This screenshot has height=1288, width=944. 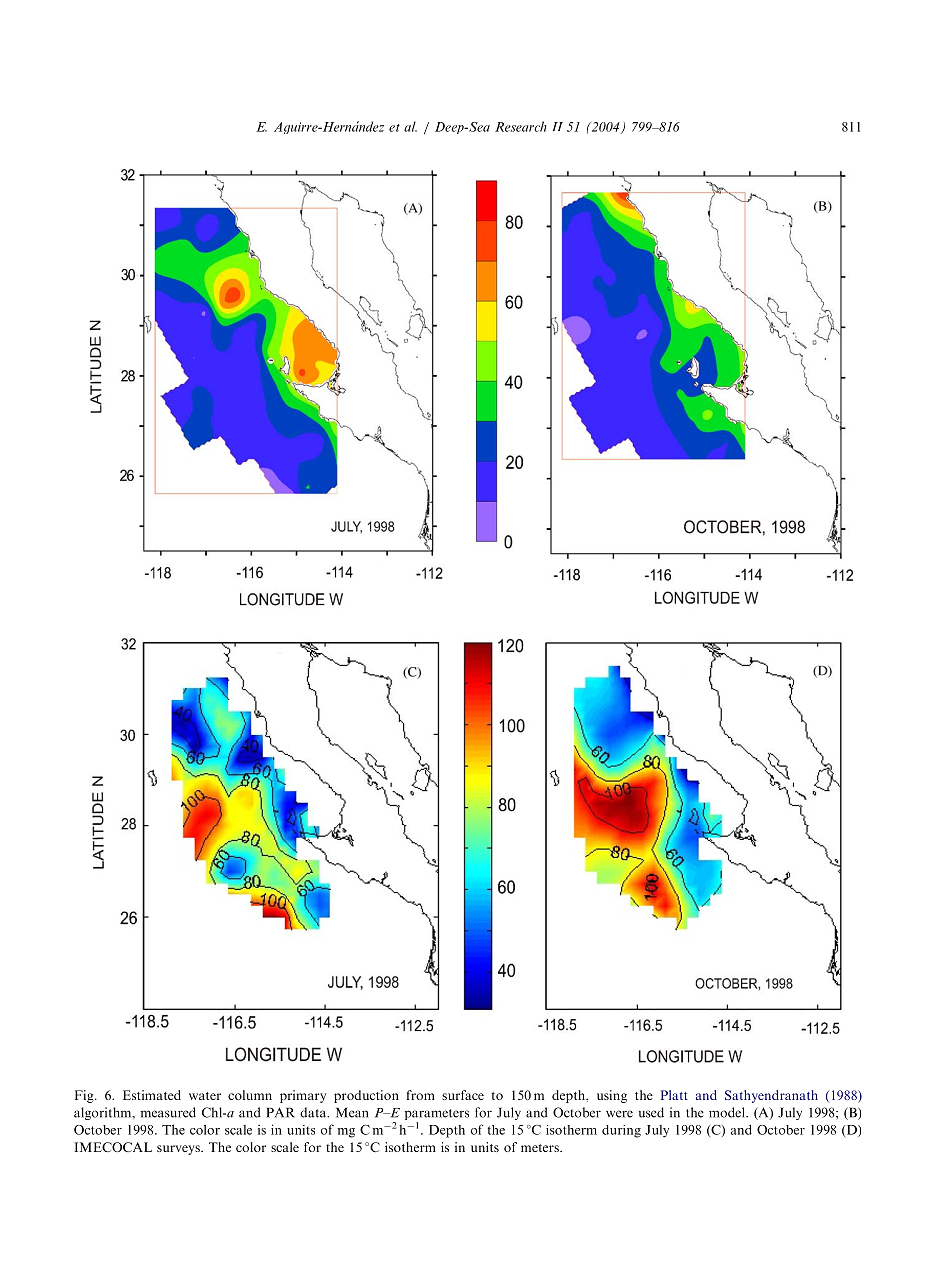 I want to click on using, so click(x=612, y=1096).
